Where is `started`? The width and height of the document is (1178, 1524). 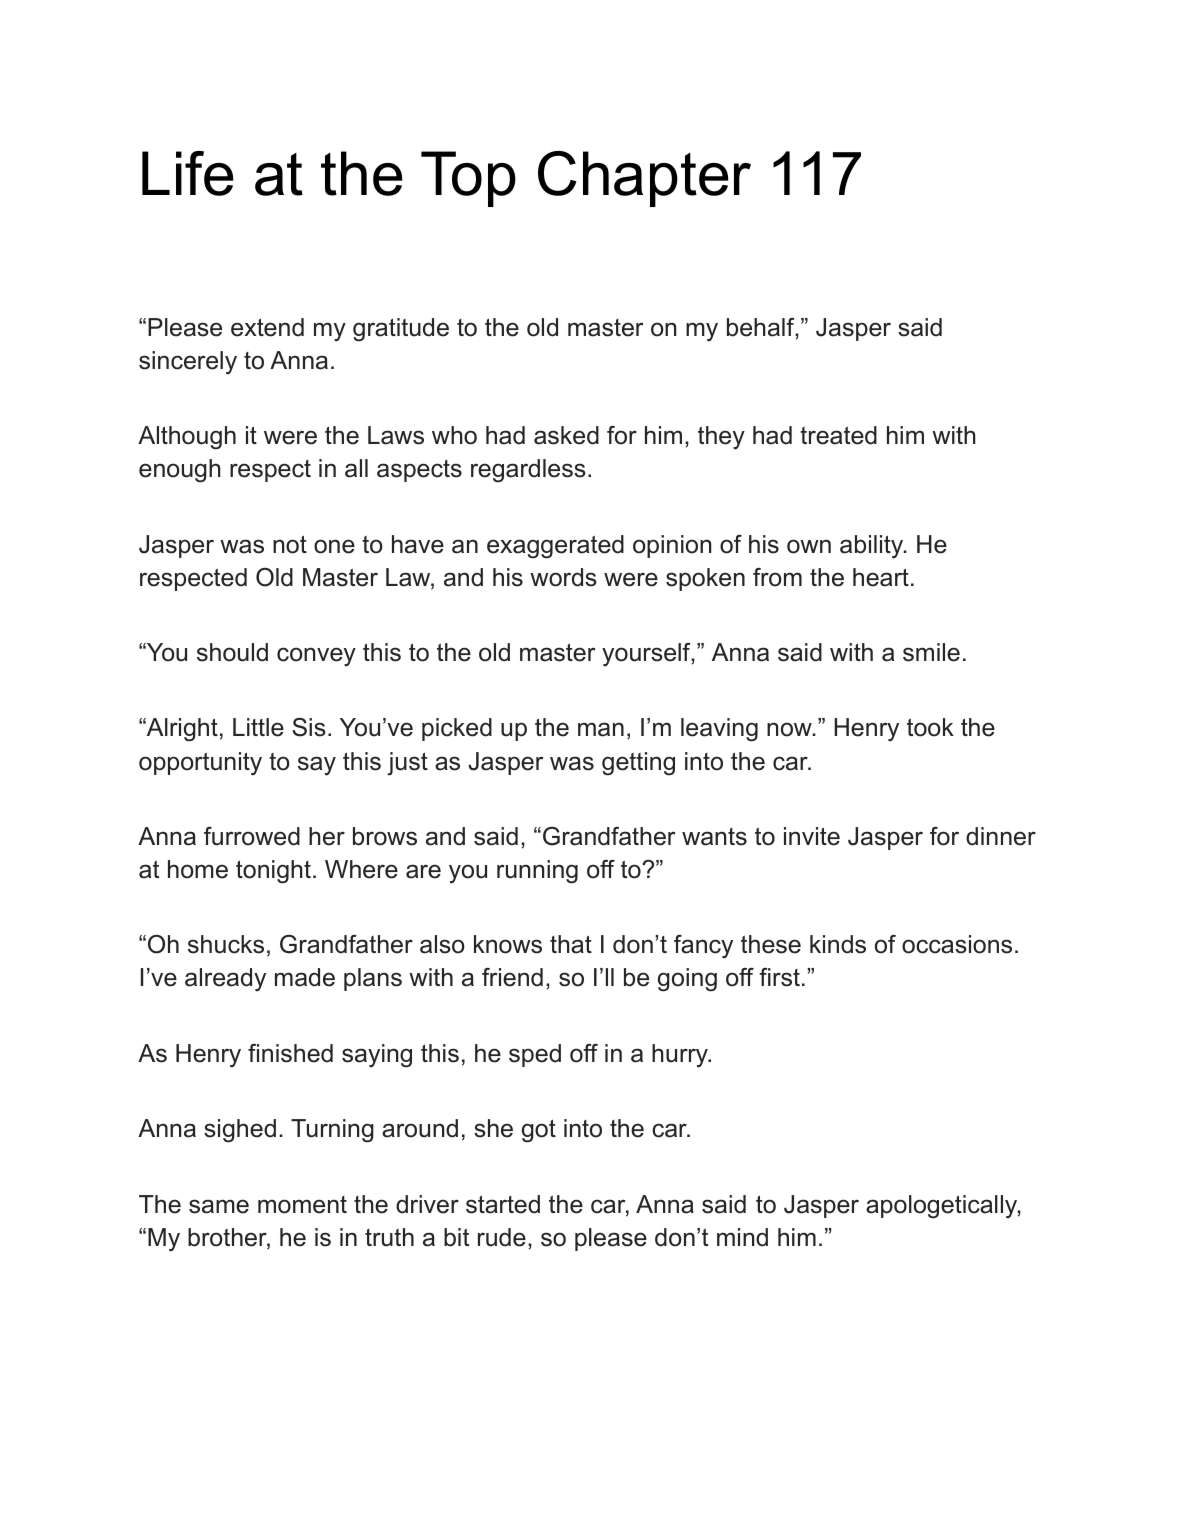 started is located at coordinates (503, 1204).
